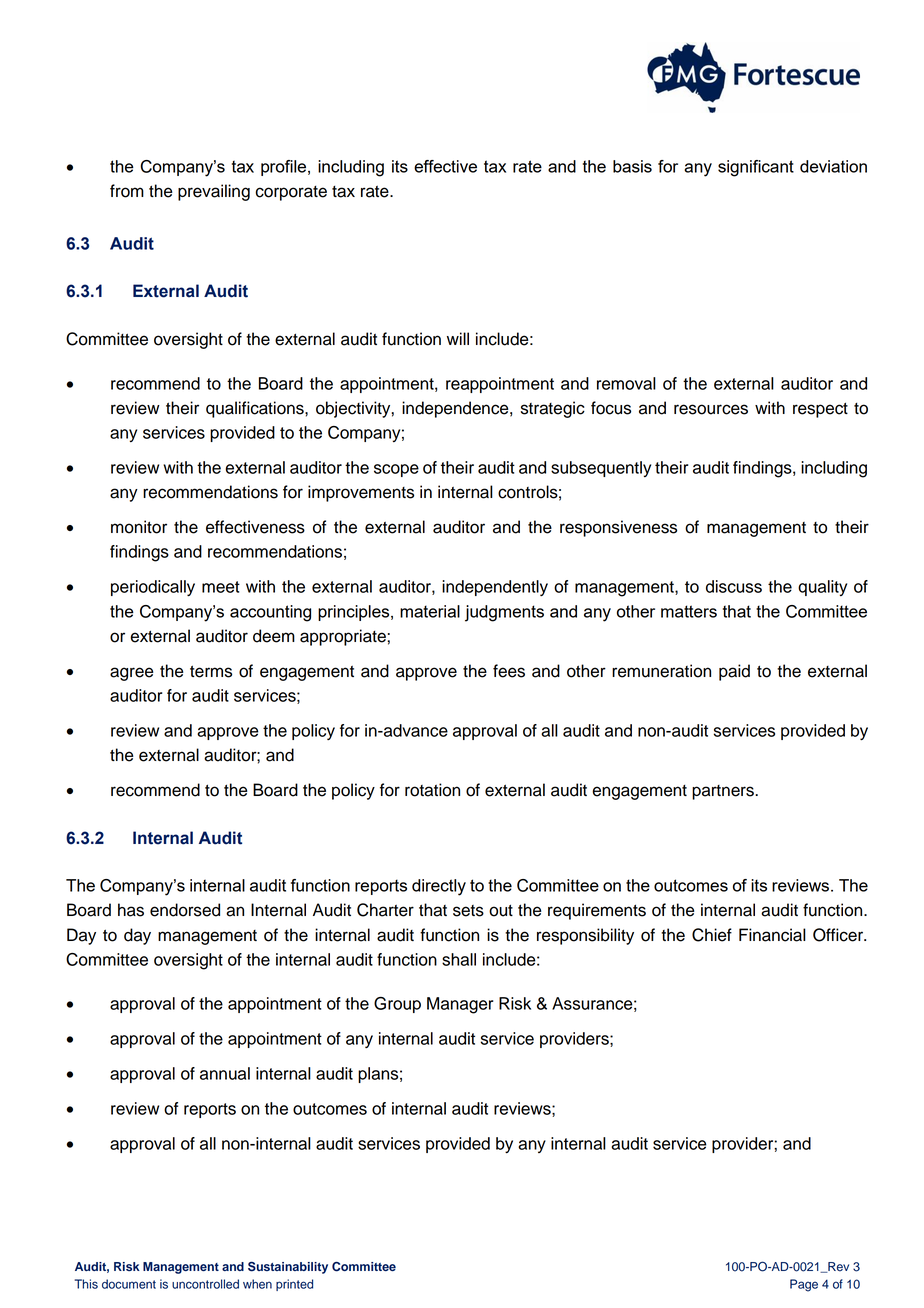  I want to click on terms, so click(211, 671).
